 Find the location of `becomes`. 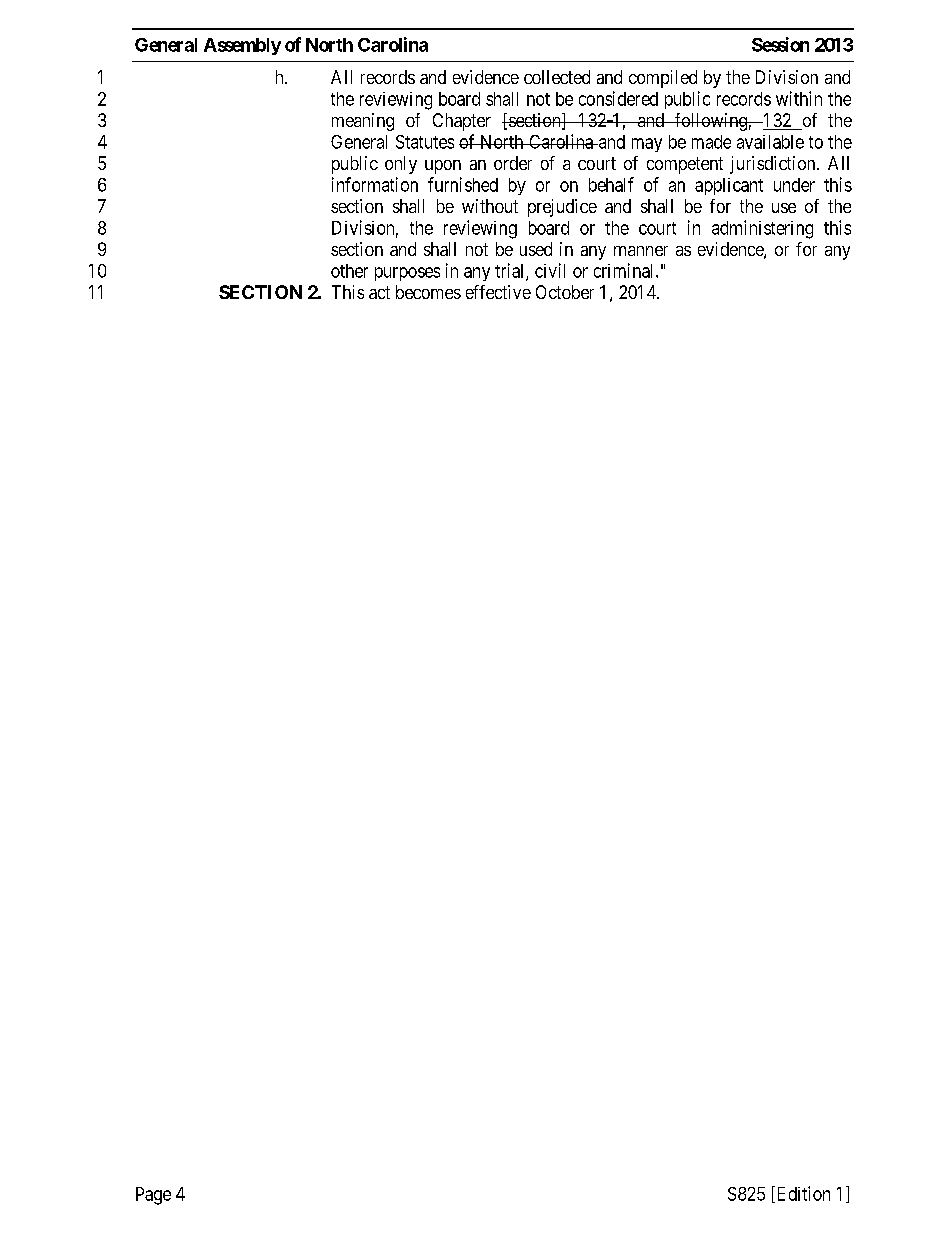

becomes is located at coordinates (428, 292).
